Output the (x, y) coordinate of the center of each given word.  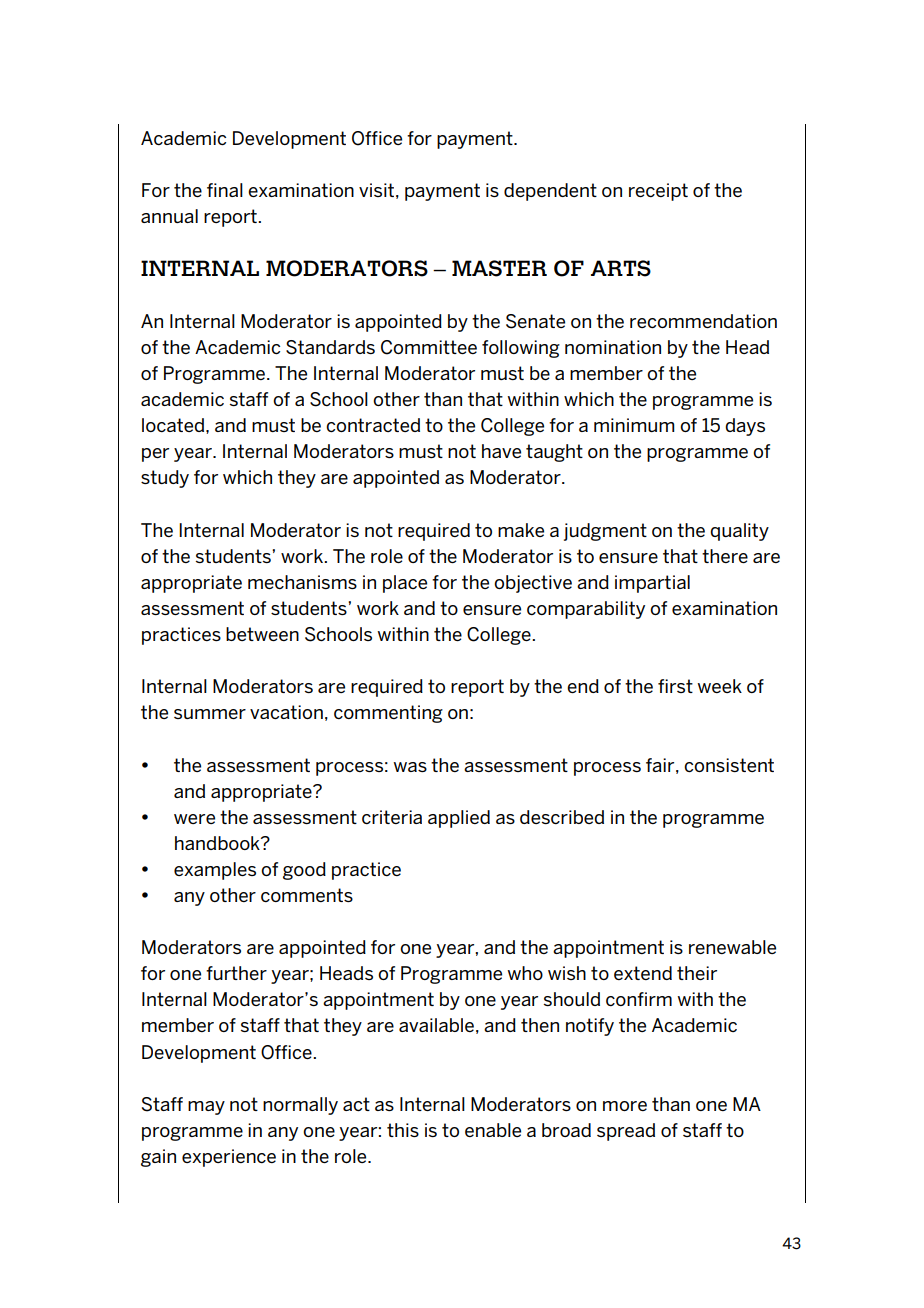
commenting (388, 714)
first (675, 686)
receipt (658, 192)
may (206, 1108)
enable (493, 1130)
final (225, 190)
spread (626, 1132)
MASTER (499, 268)
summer (210, 714)
